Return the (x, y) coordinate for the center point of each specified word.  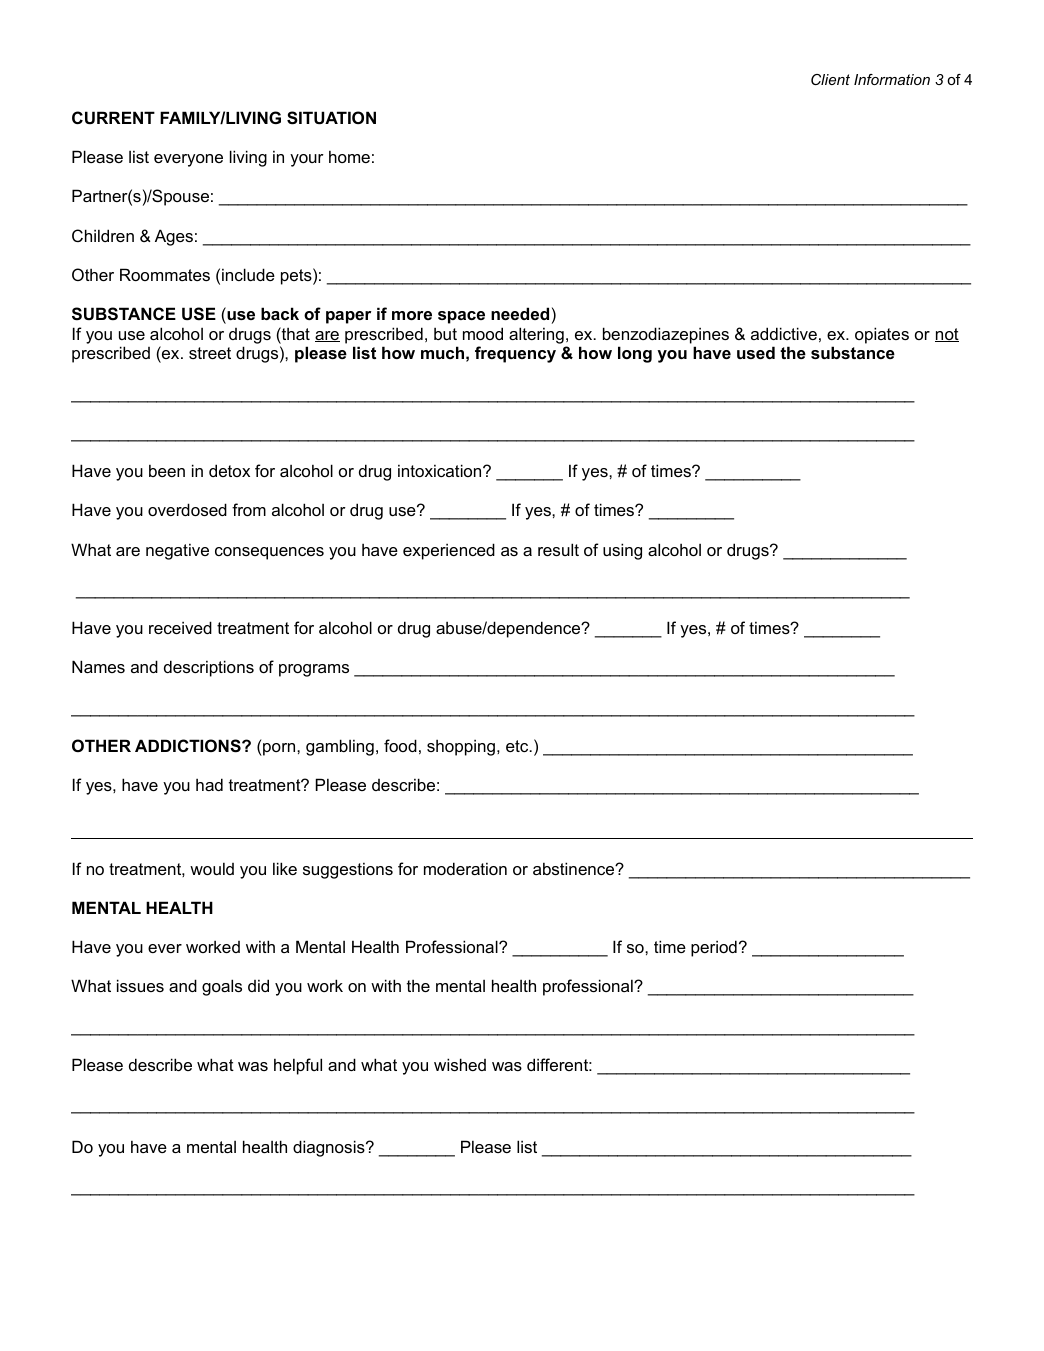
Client (830, 79)
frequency (515, 354)
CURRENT (113, 117)
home (349, 156)
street (210, 353)
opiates (882, 335)
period (714, 948)
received (180, 627)
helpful (298, 1066)
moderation (465, 868)
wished (460, 1064)
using (622, 551)
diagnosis (330, 1148)
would (212, 868)
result (558, 549)
